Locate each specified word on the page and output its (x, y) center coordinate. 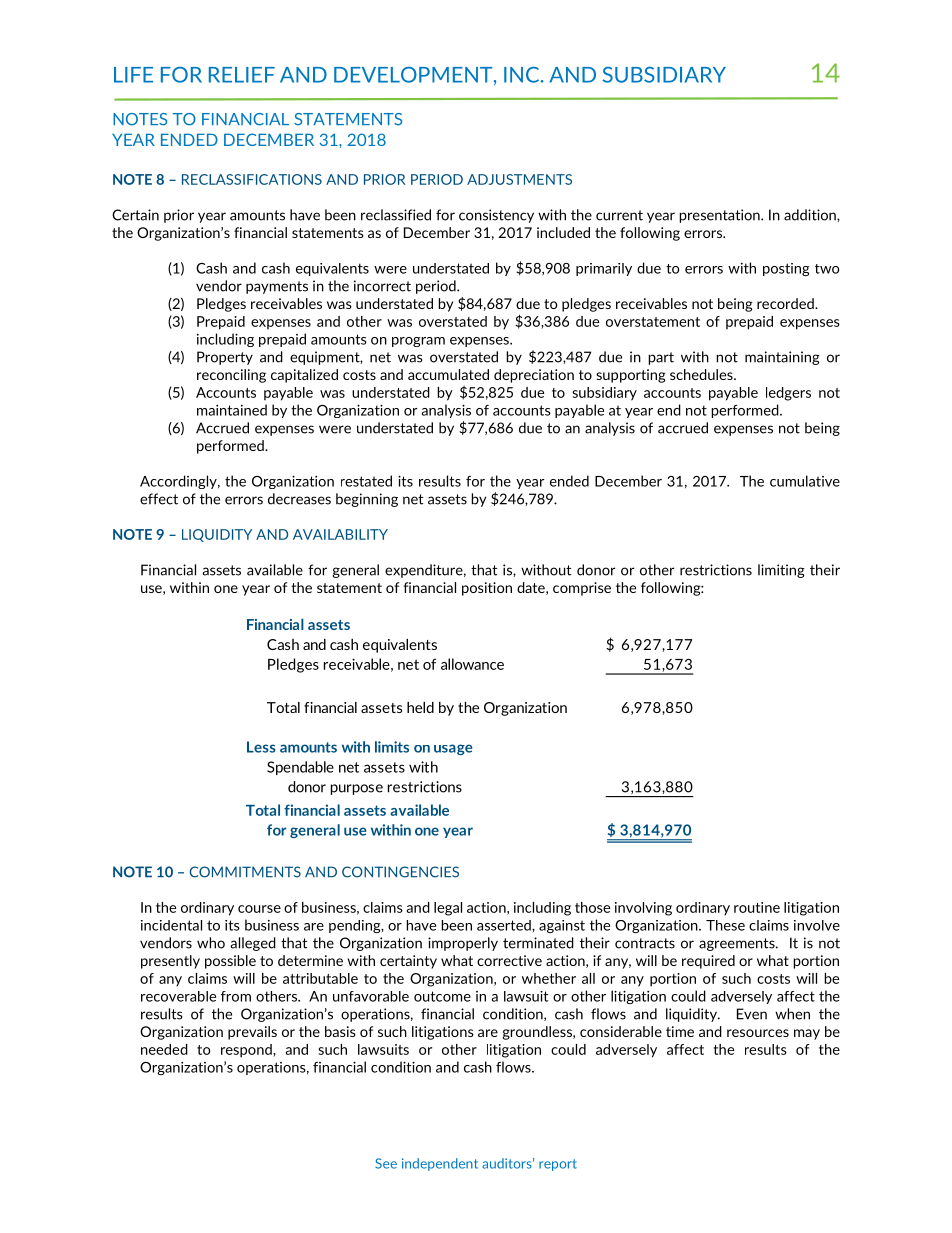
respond (247, 1051)
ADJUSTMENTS (519, 179)
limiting (781, 571)
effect (159, 499)
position (487, 589)
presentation (720, 216)
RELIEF (242, 75)
